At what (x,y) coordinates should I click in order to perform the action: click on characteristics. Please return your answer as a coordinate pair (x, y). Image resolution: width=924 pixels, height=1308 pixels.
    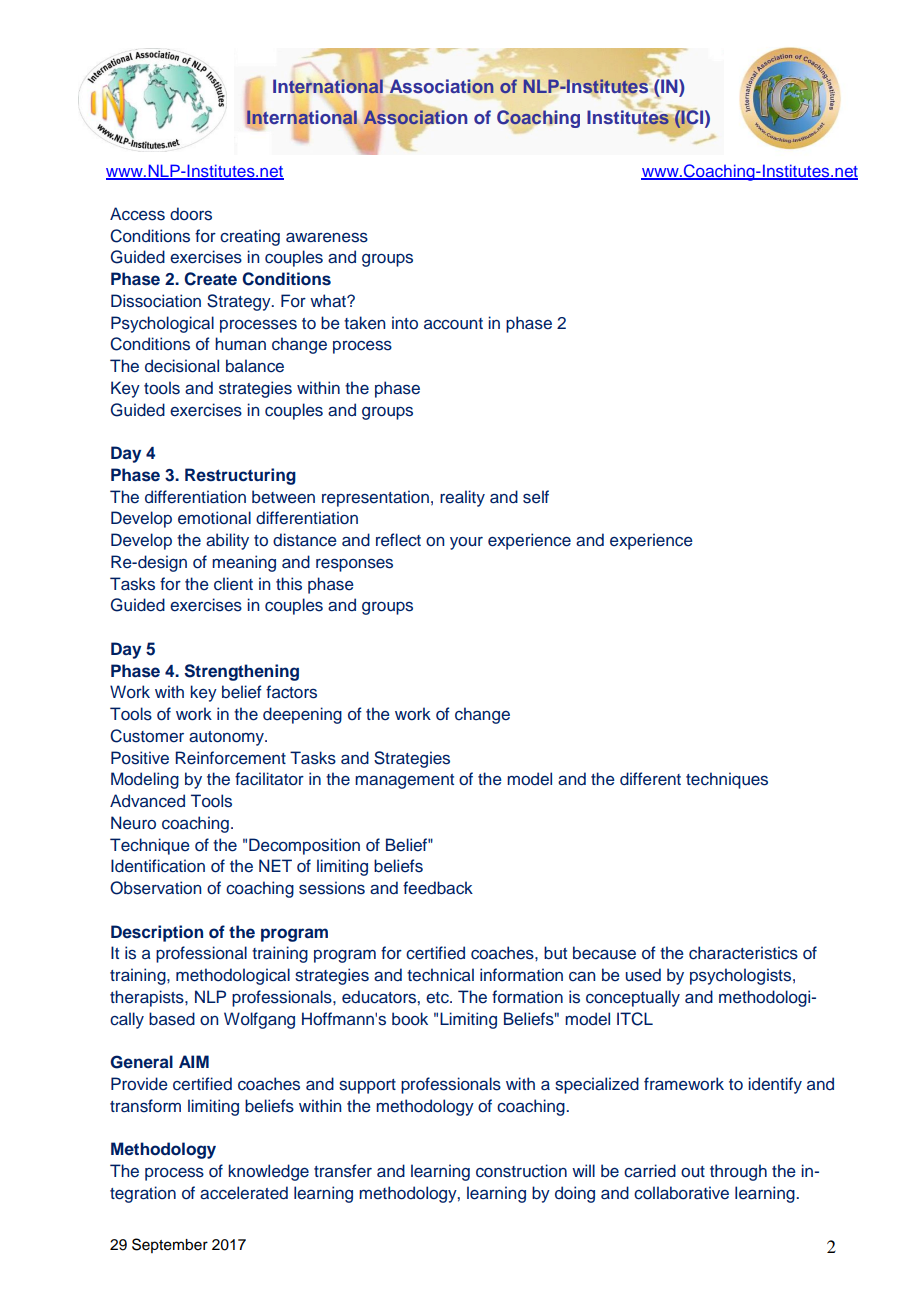
    Looking at the image, I should click on (743, 953).
